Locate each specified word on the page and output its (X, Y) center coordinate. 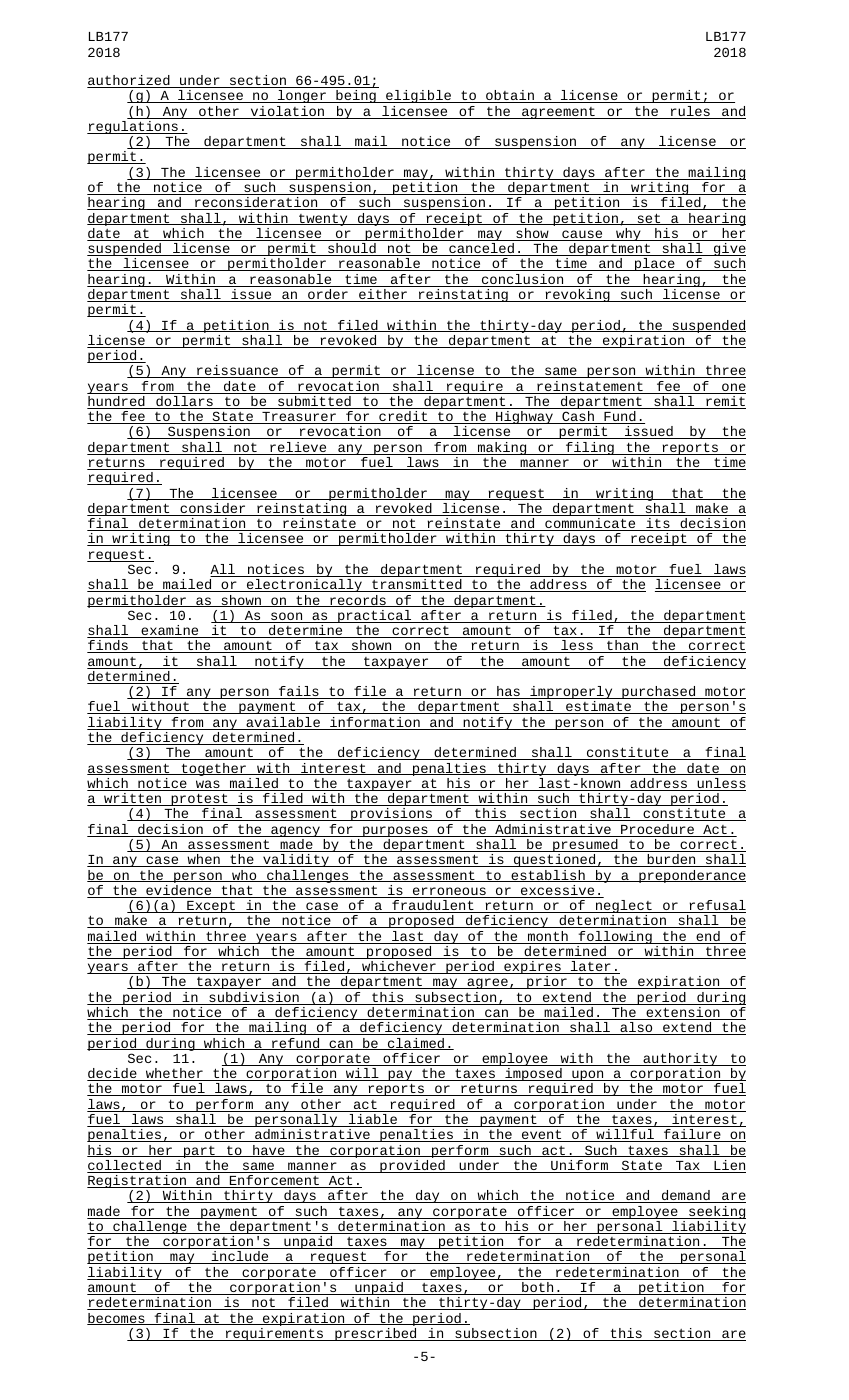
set (649, 219)
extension (683, 1013)
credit (403, 417)
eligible (419, 96)
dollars (184, 402)
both (538, 1288)
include (240, 1257)
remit (725, 402)
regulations (133, 129)
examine (170, 631)
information (375, 723)
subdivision (254, 998)
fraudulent (433, 906)
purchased (659, 694)
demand (686, 1196)
